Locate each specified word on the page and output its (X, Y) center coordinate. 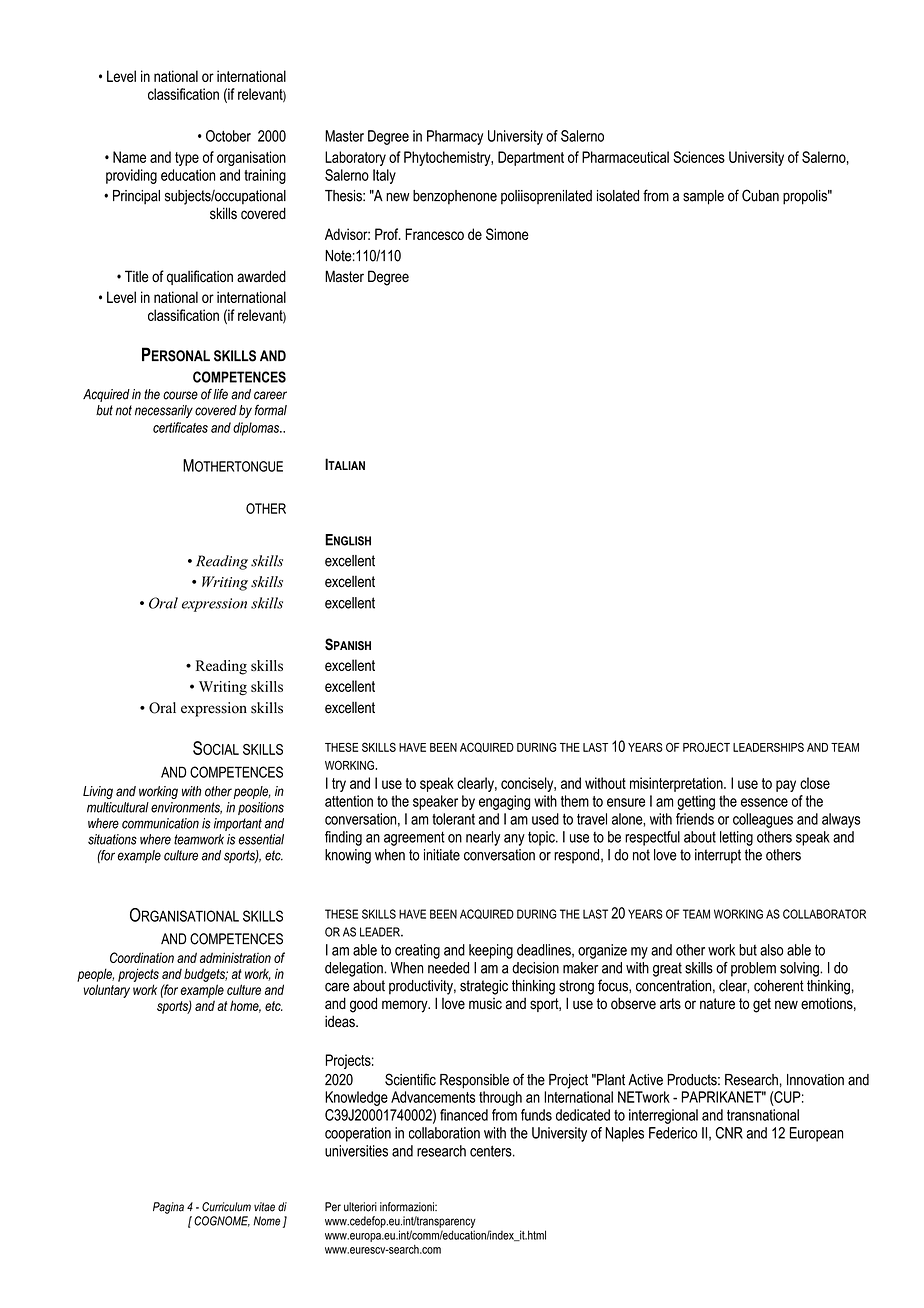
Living (98, 792)
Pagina (168, 1208)
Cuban (760, 195)
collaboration (444, 1133)
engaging (504, 802)
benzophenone (455, 197)
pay (786, 786)
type (187, 159)
